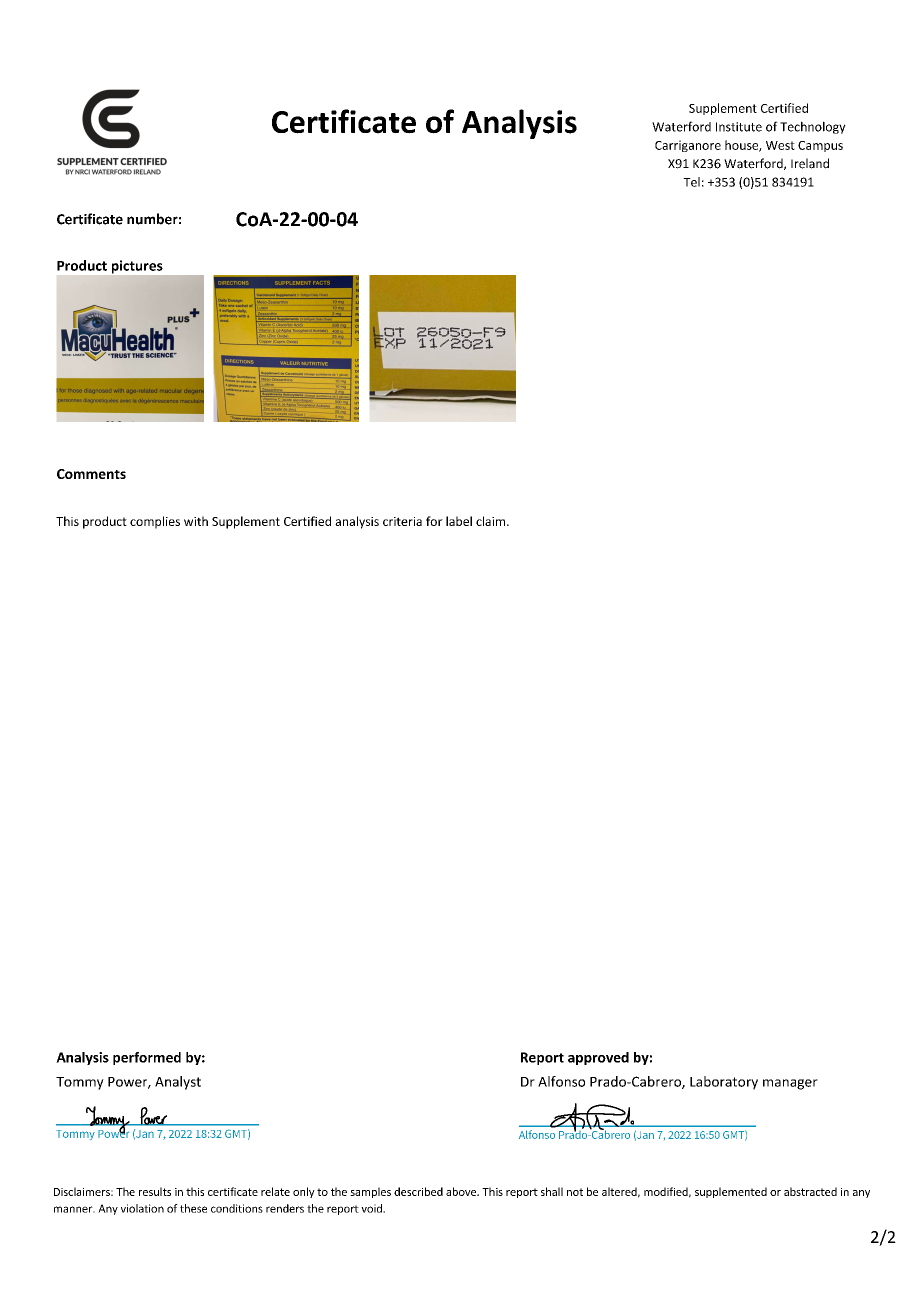  Describe the element at coordinates (418, 1191) in the screenshot. I see `described` at that location.
